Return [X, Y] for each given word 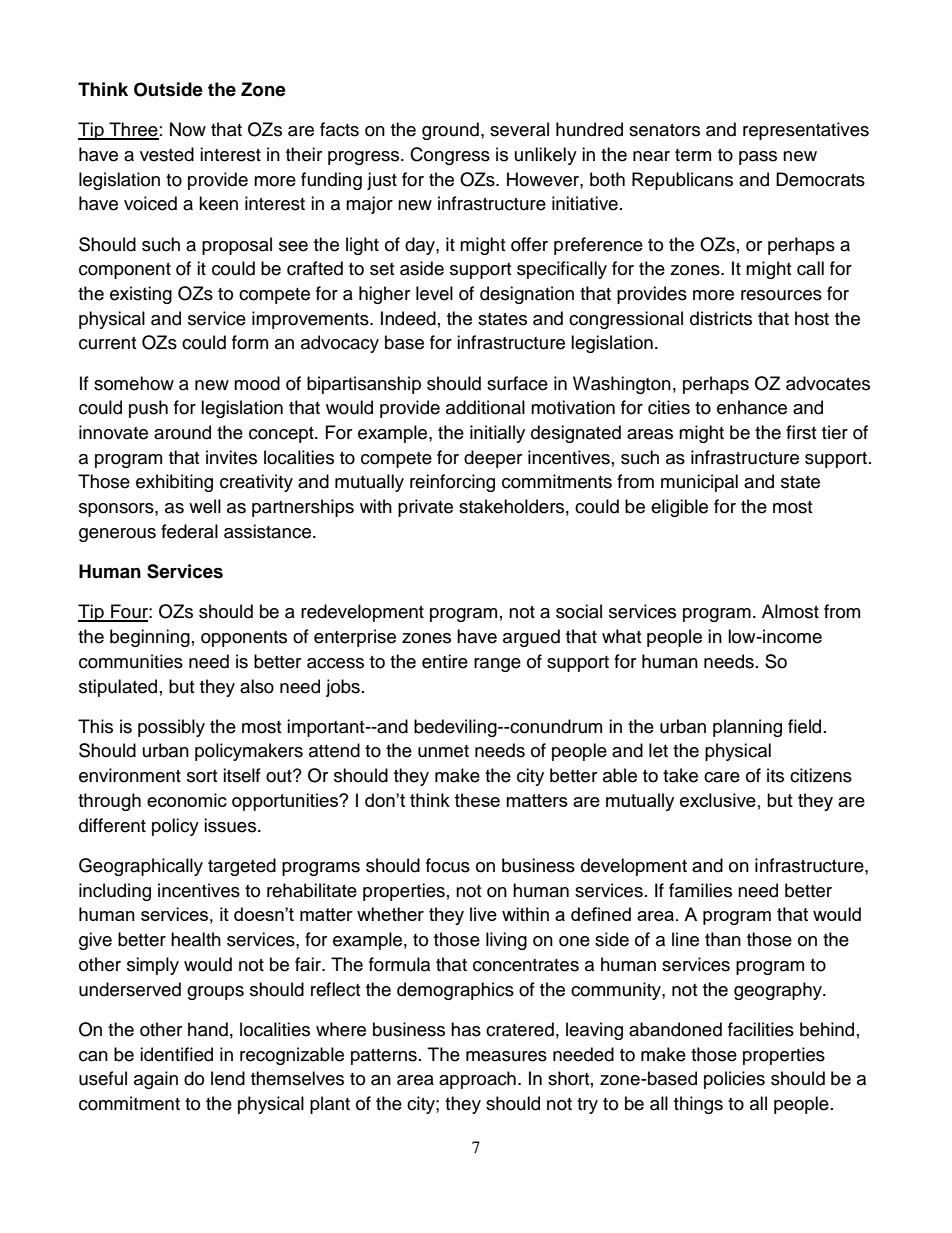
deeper [493, 459]
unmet [443, 751]
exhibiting [174, 483]
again [156, 1080]
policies [734, 1080]
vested [167, 154]
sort [202, 776]
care [722, 777]
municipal [699, 483]
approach [477, 1080]
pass [758, 158]
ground [450, 131]
